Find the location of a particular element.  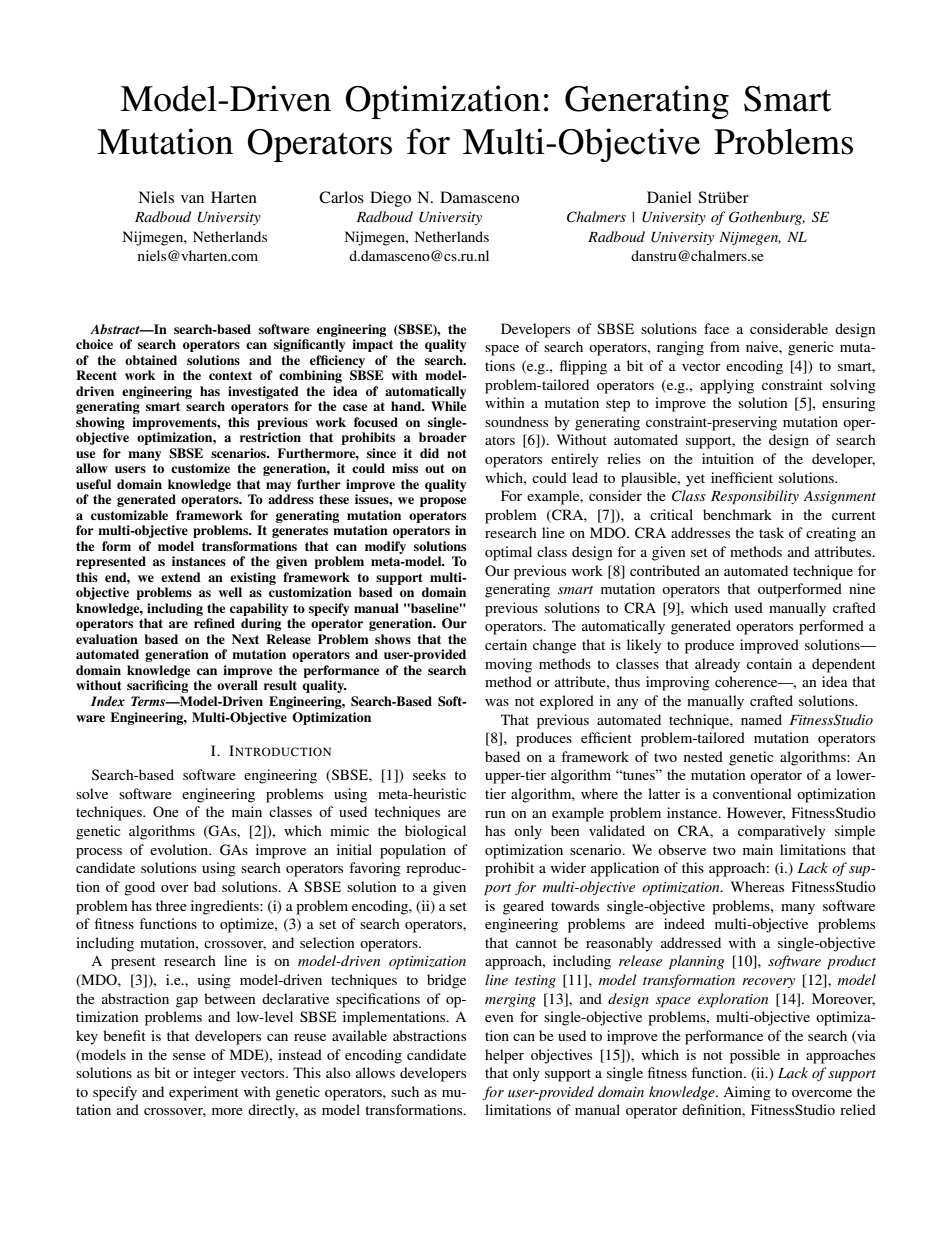

comparatively is located at coordinates (781, 832).
